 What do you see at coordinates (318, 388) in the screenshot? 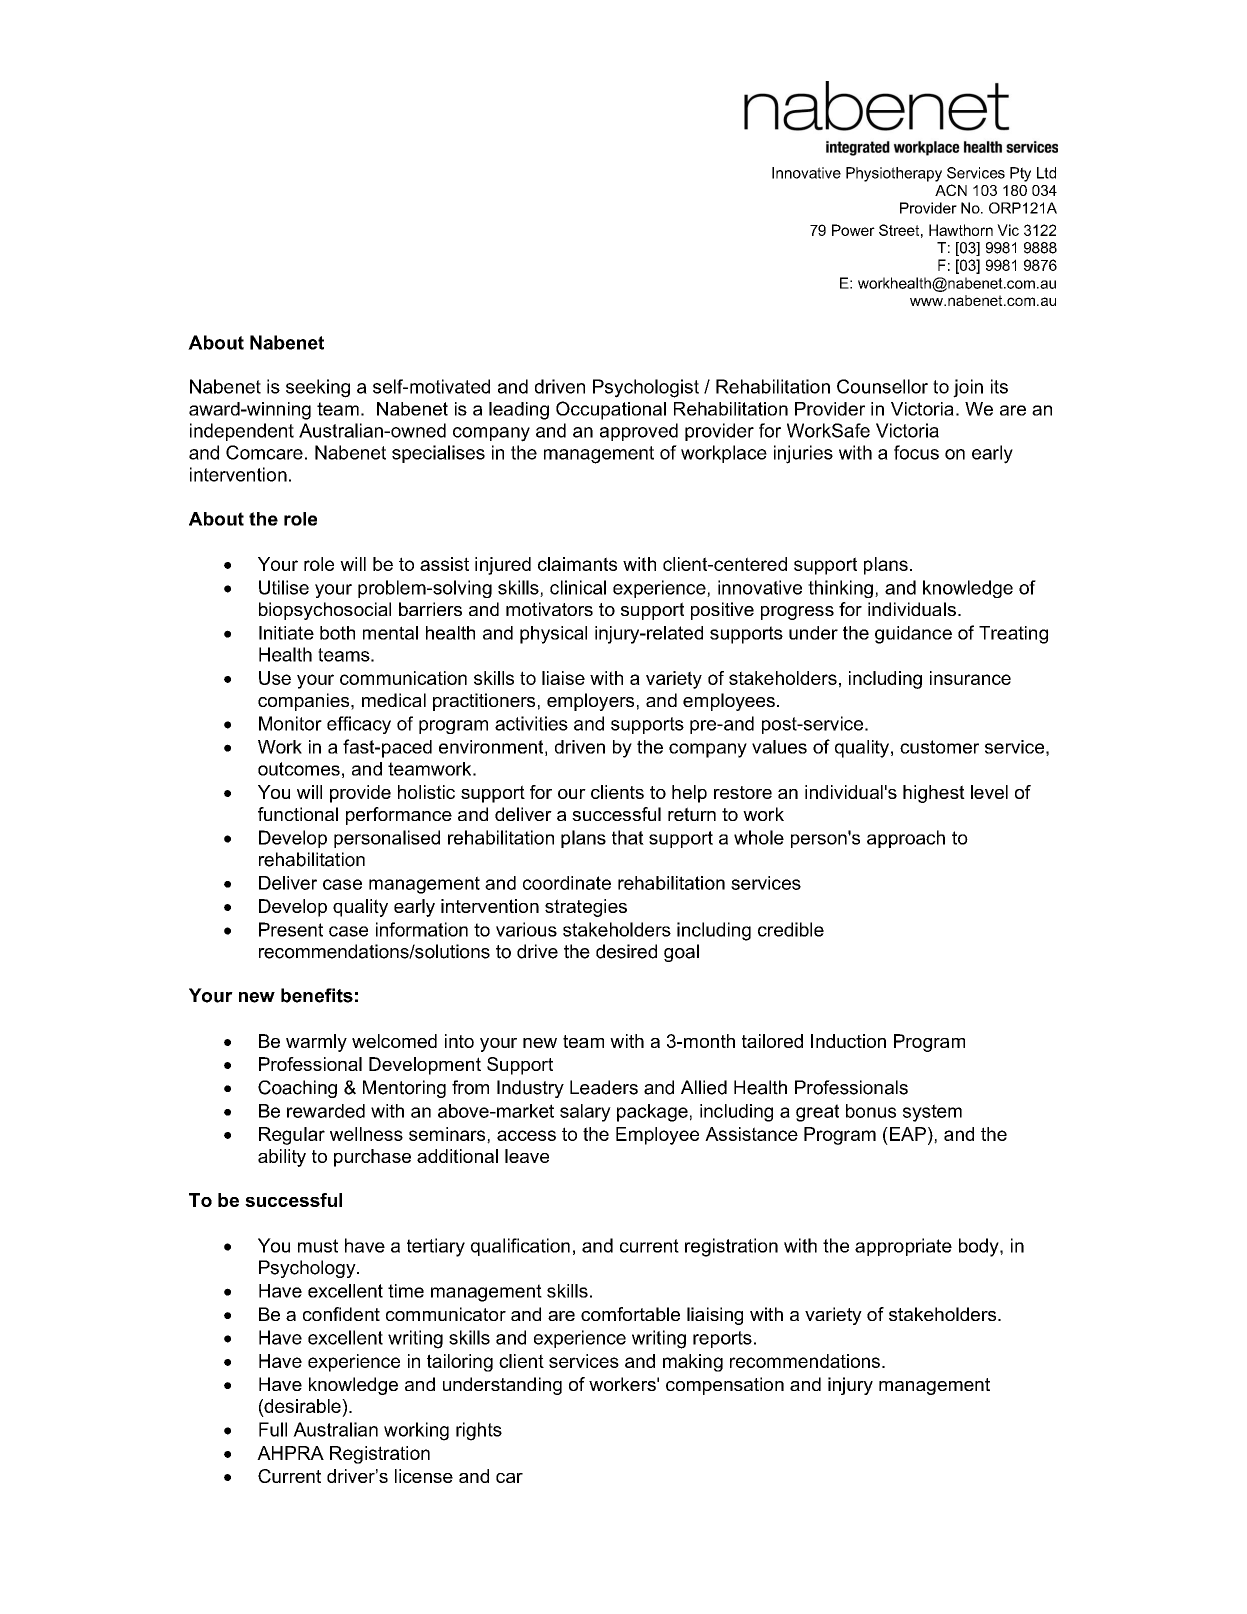
I see `seeking` at bounding box center [318, 388].
